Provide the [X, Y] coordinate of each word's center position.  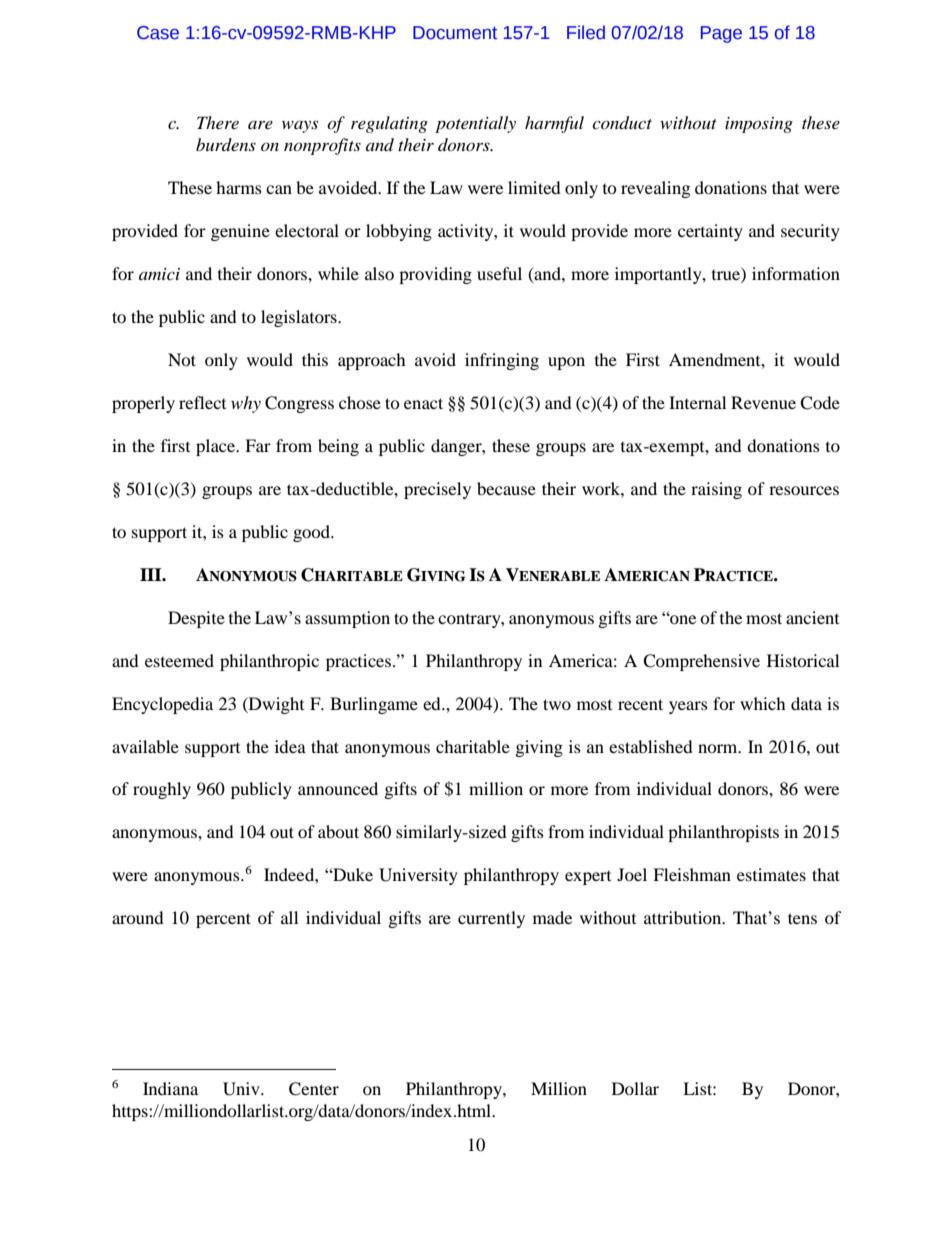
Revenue [763, 402]
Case [158, 33]
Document [455, 33]
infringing [502, 361]
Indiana [170, 1088]
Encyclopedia [162, 705]
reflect [202, 402]
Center [314, 1089]
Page [721, 34]
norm [719, 748]
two [557, 704]
